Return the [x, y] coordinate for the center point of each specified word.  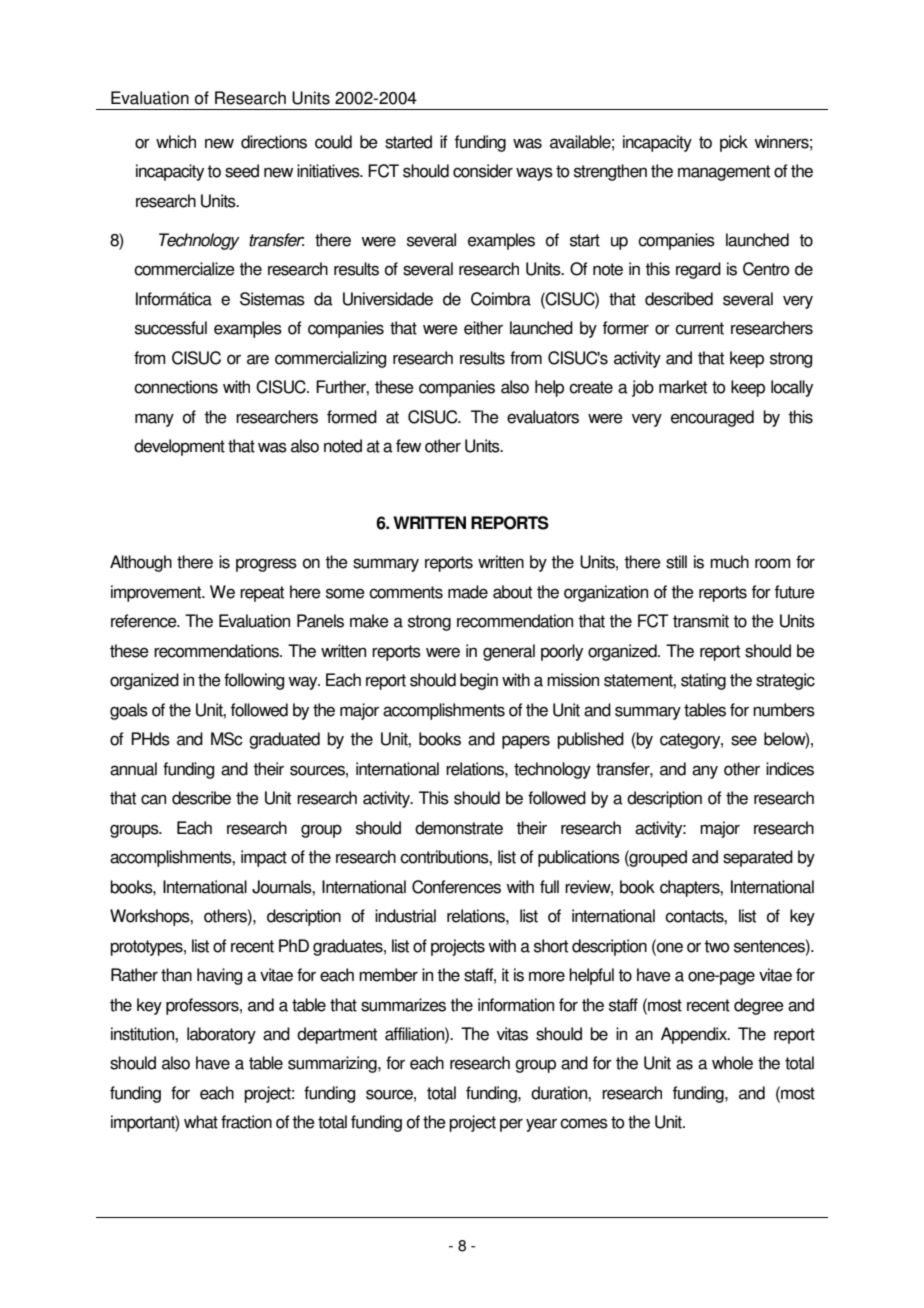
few [408, 446]
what [201, 1122]
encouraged [712, 418]
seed [242, 171]
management [724, 173]
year [541, 1125]
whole [732, 1063]
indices [790, 769]
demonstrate [459, 828]
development [179, 447]
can [153, 799]
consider [483, 171]
